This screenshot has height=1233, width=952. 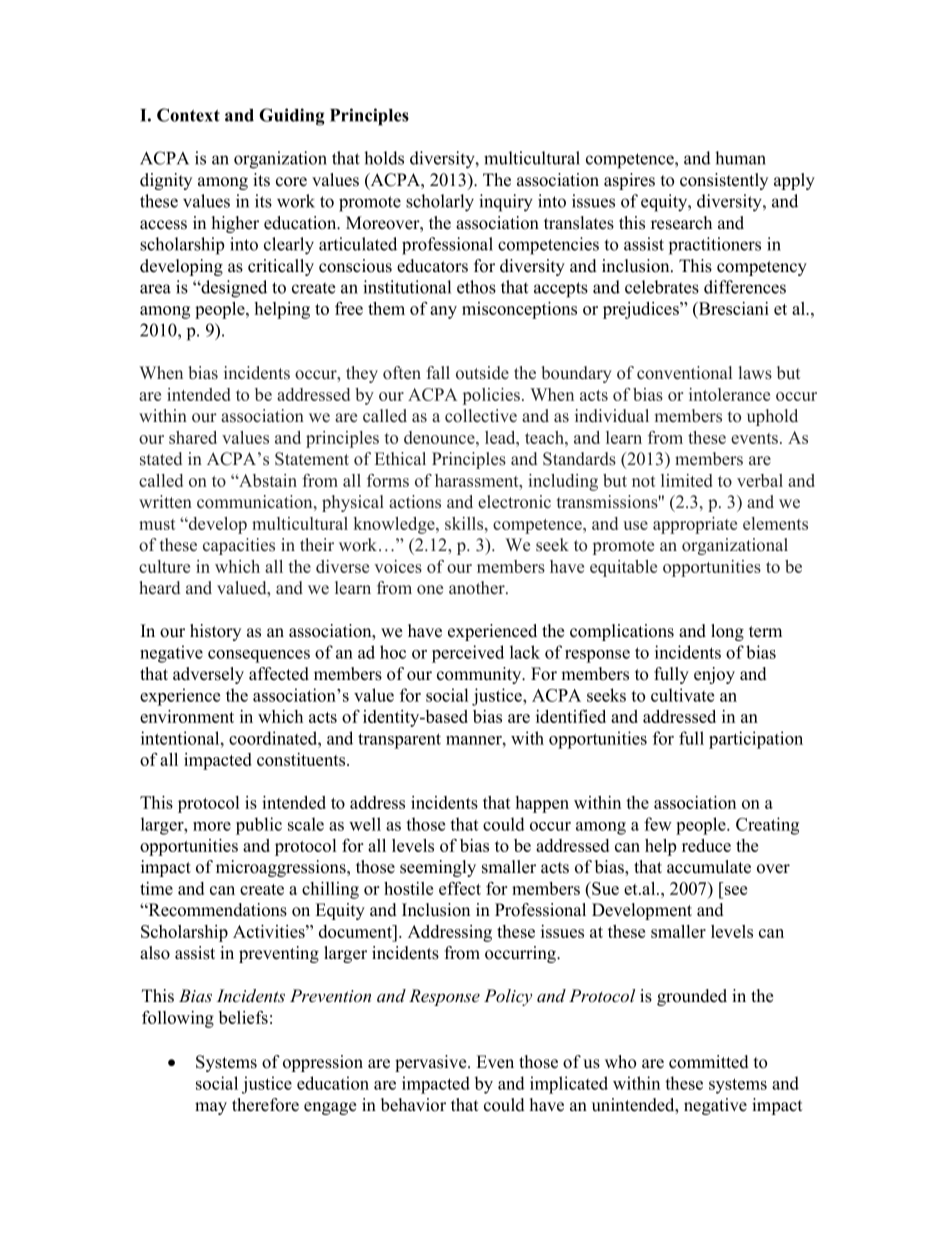 I want to click on history, so click(x=215, y=632).
